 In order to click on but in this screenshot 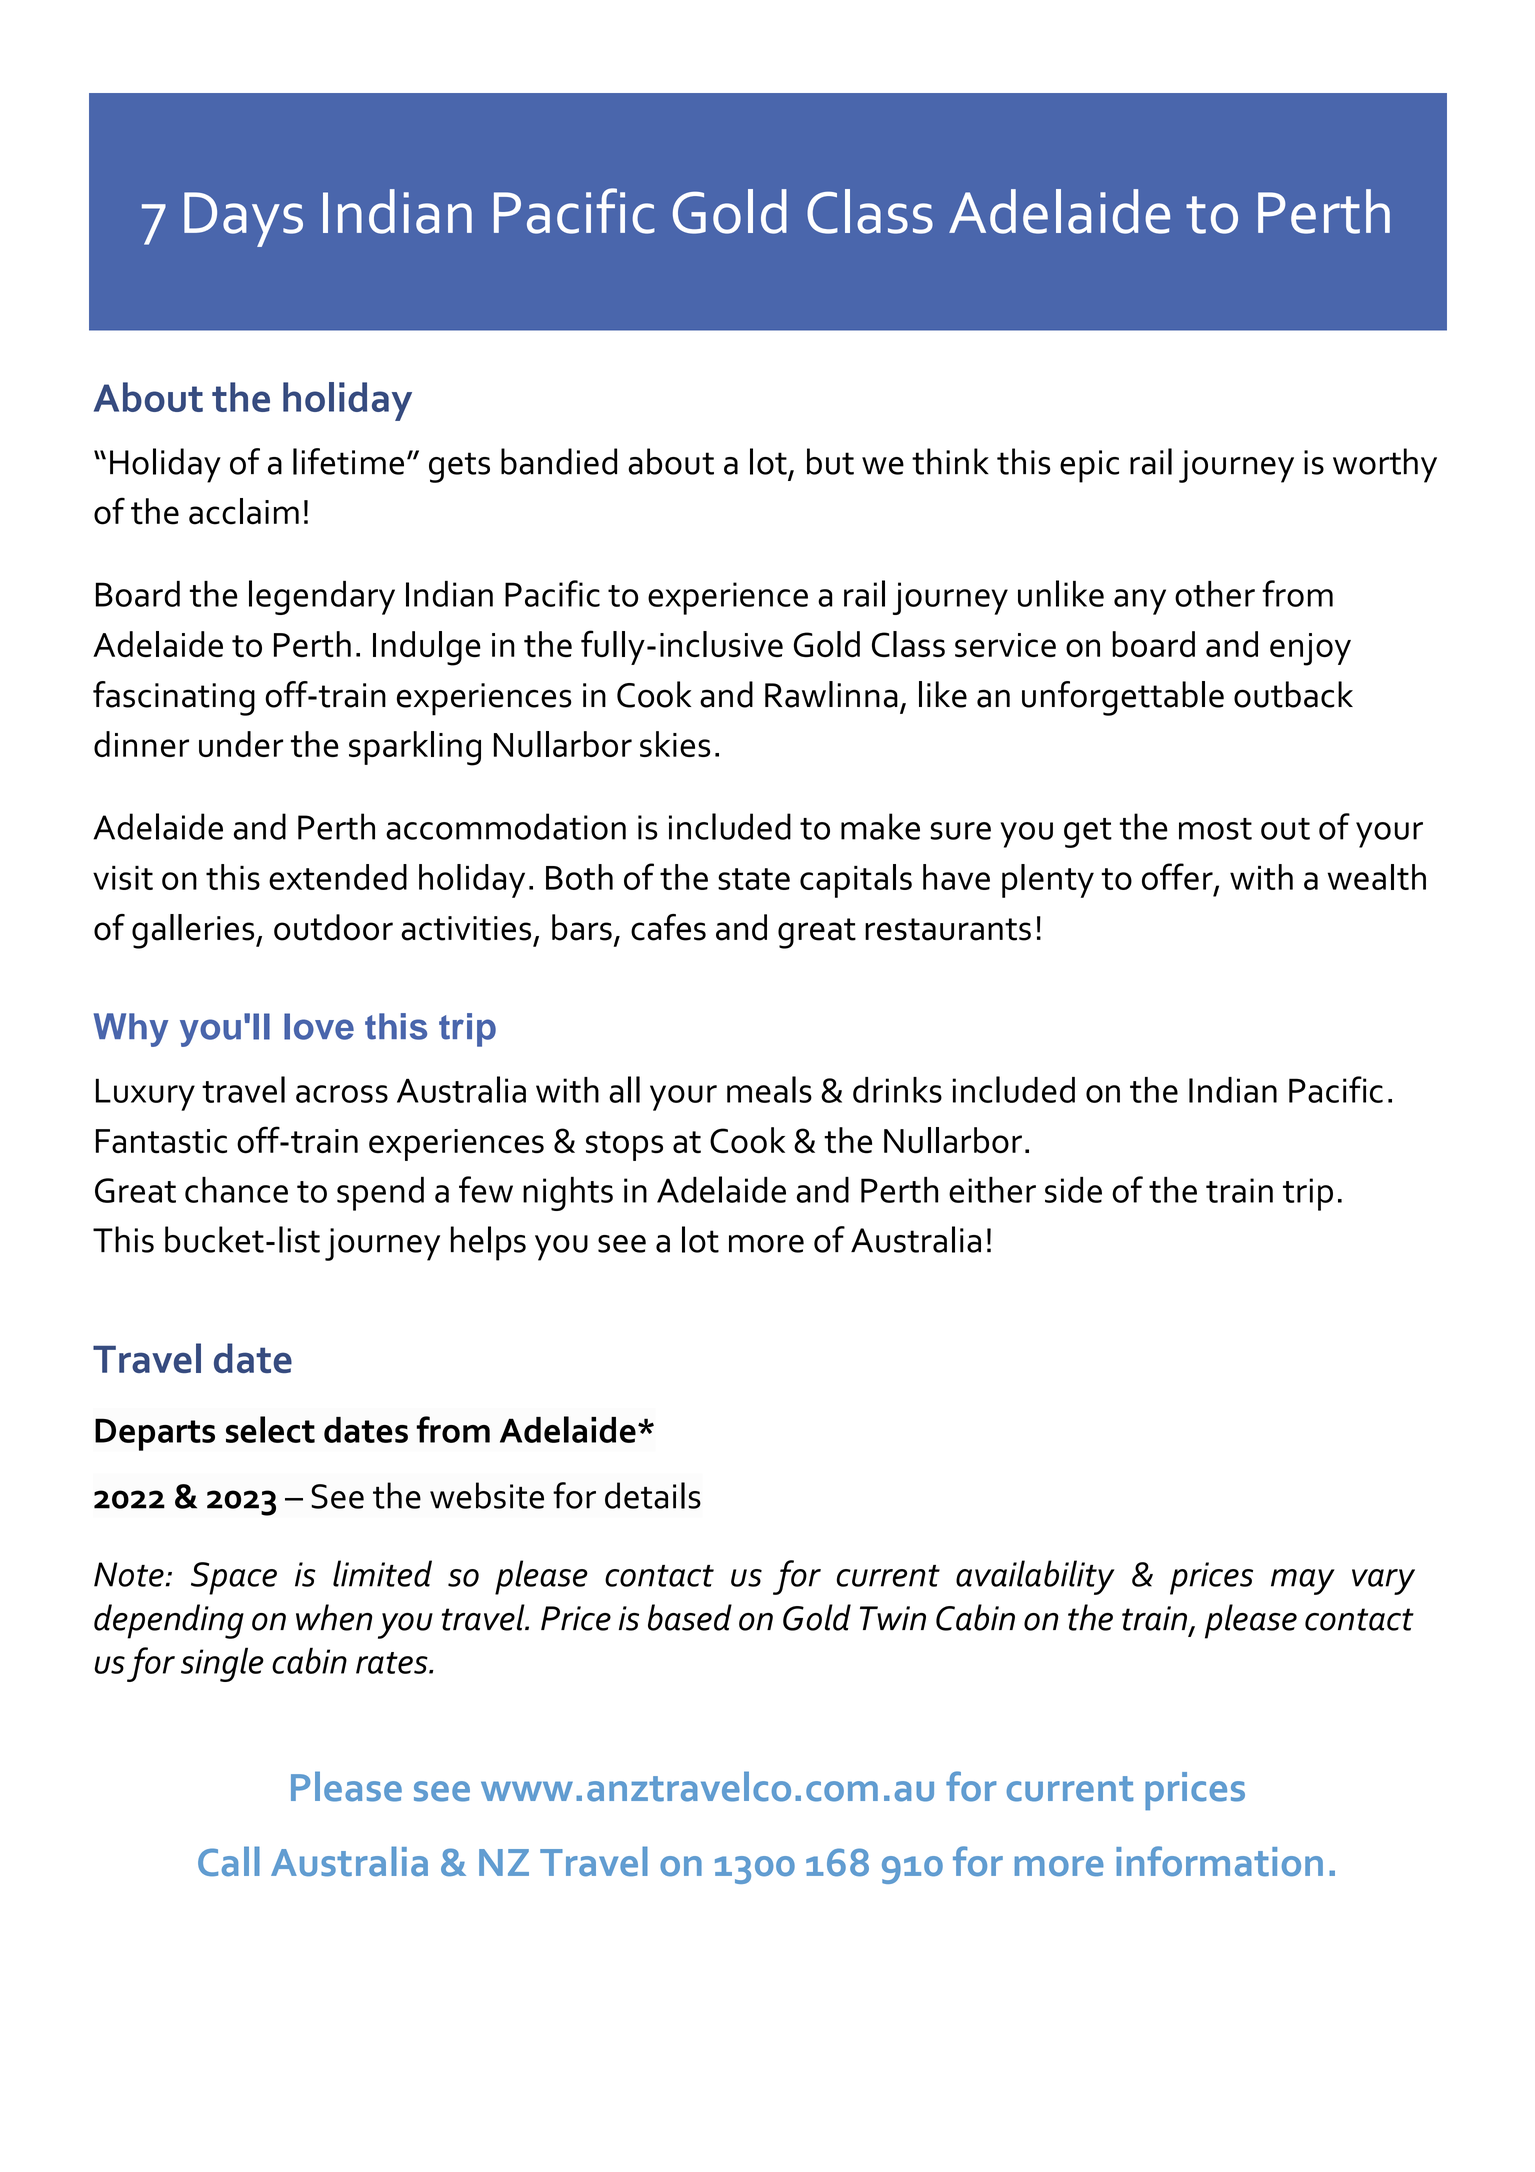, I will do `click(830, 461)`.
